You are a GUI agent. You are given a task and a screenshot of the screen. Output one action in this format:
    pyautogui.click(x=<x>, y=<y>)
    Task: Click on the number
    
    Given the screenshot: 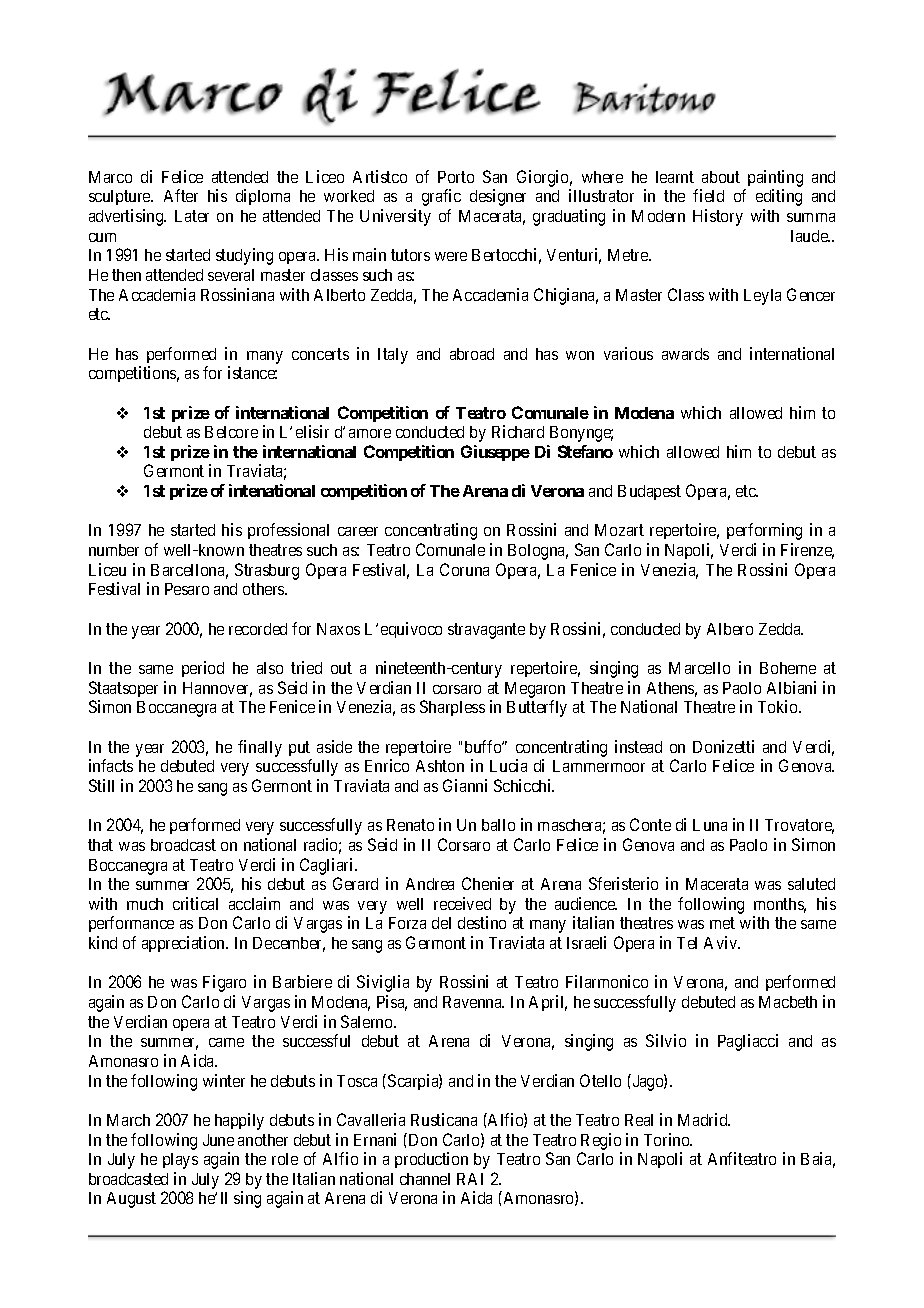 What is the action you would take?
    pyautogui.click(x=114, y=550)
